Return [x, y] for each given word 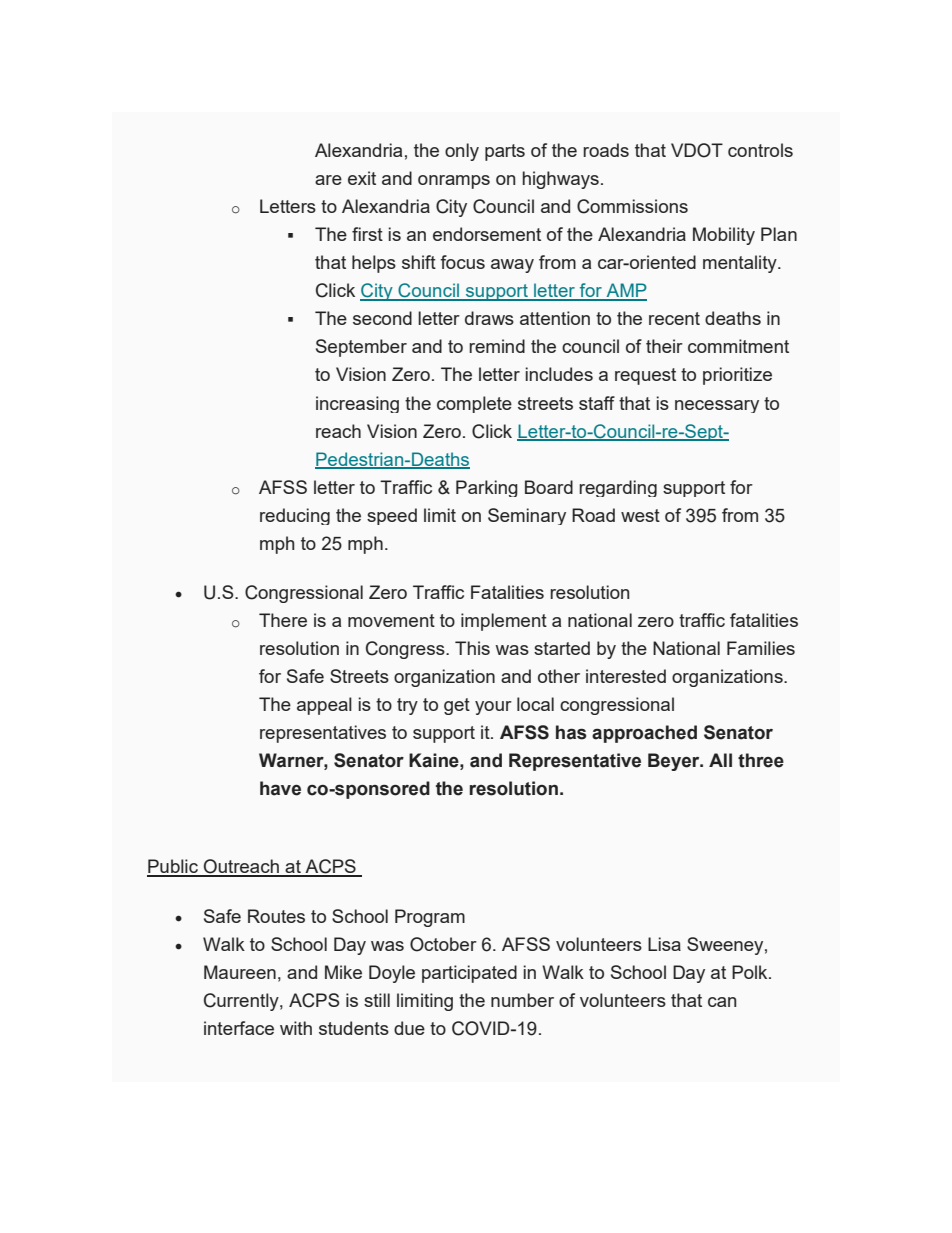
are [328, 180]
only [462, 152]
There [283, 620]
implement [504, 622]
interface [239, 1028]
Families [761, 648]
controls [760, 150]
